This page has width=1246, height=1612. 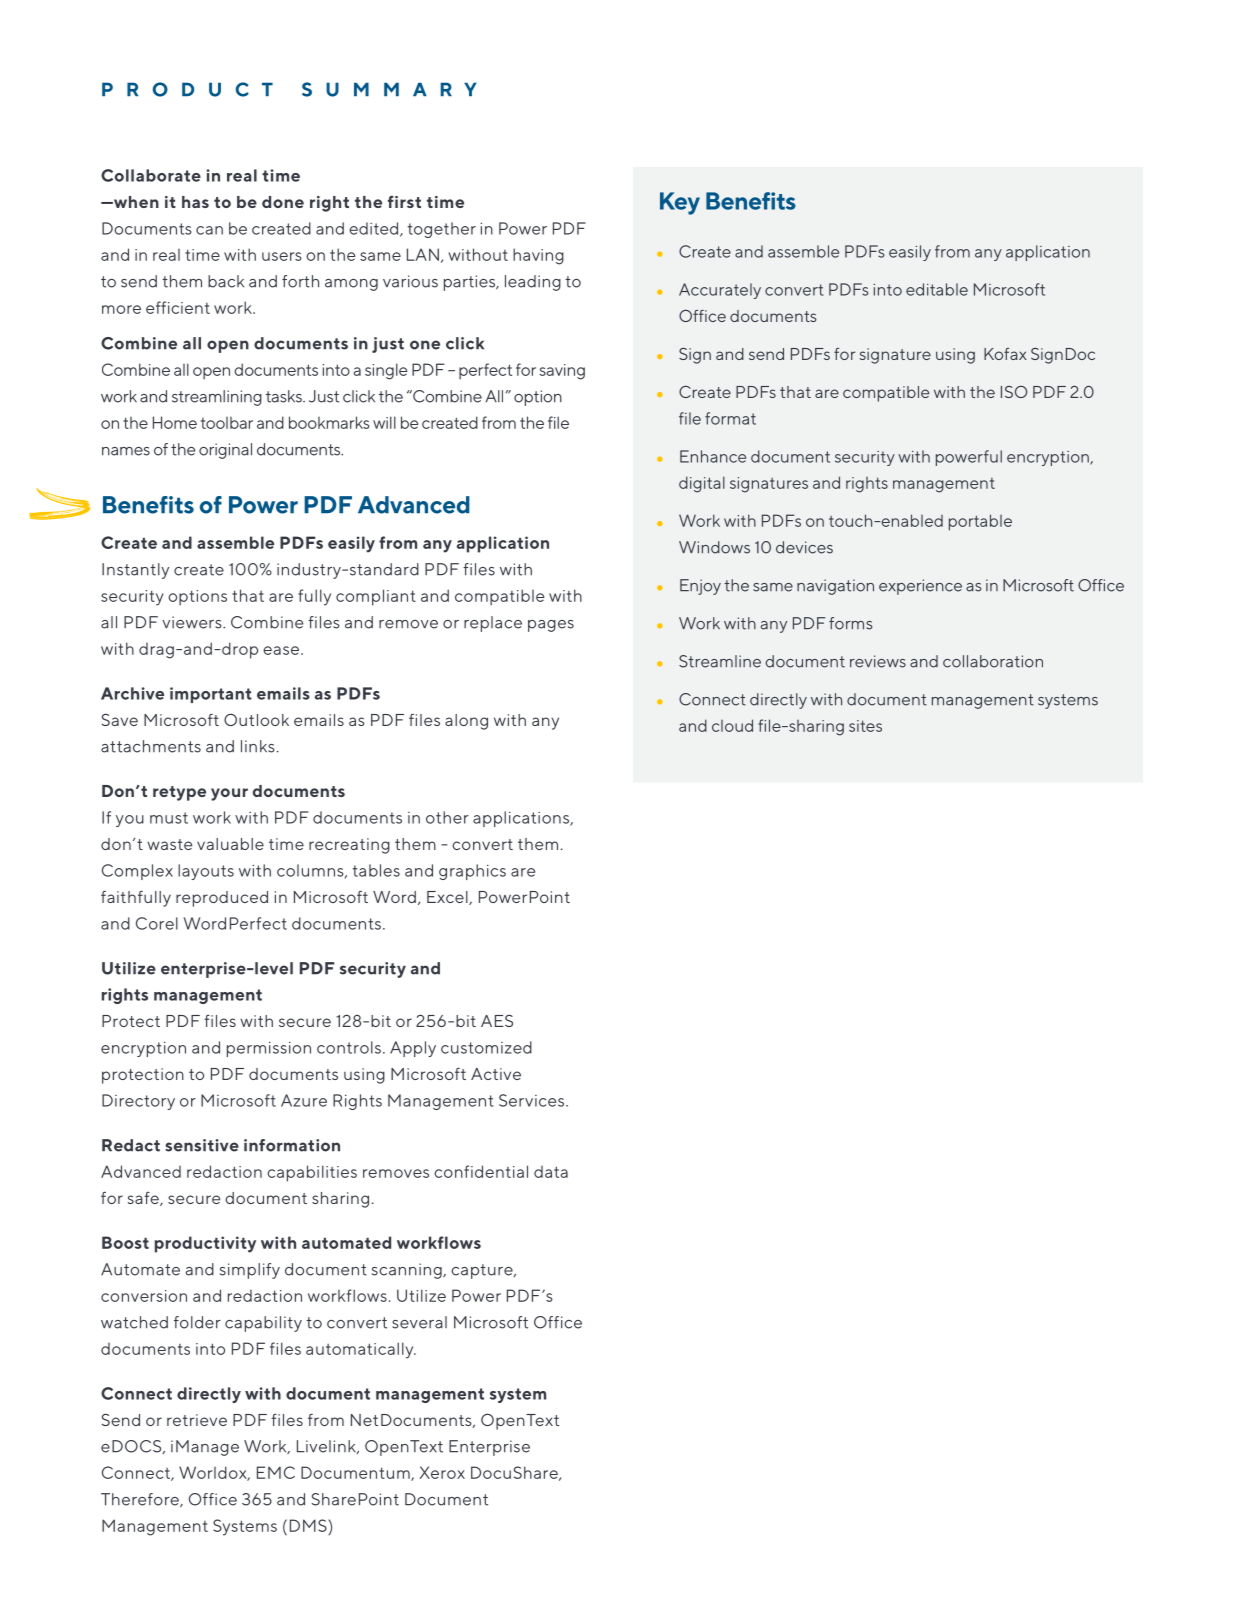 What do you see at coordinates (276, 1472) in the page?
I see `EMC` at bounding box center [276, 1472].
